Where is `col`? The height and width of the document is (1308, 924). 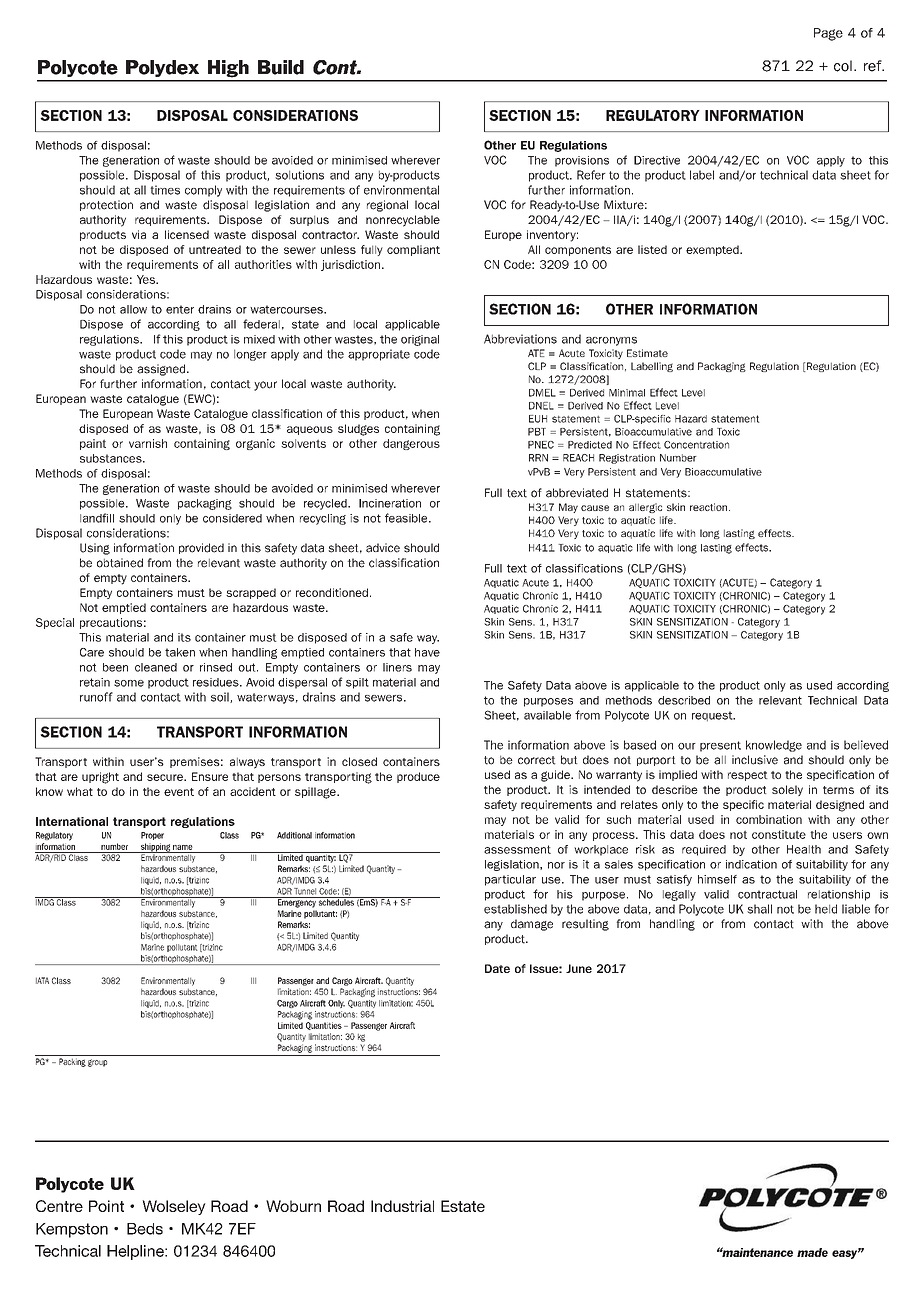 col is located at coordinates (843, 66).
